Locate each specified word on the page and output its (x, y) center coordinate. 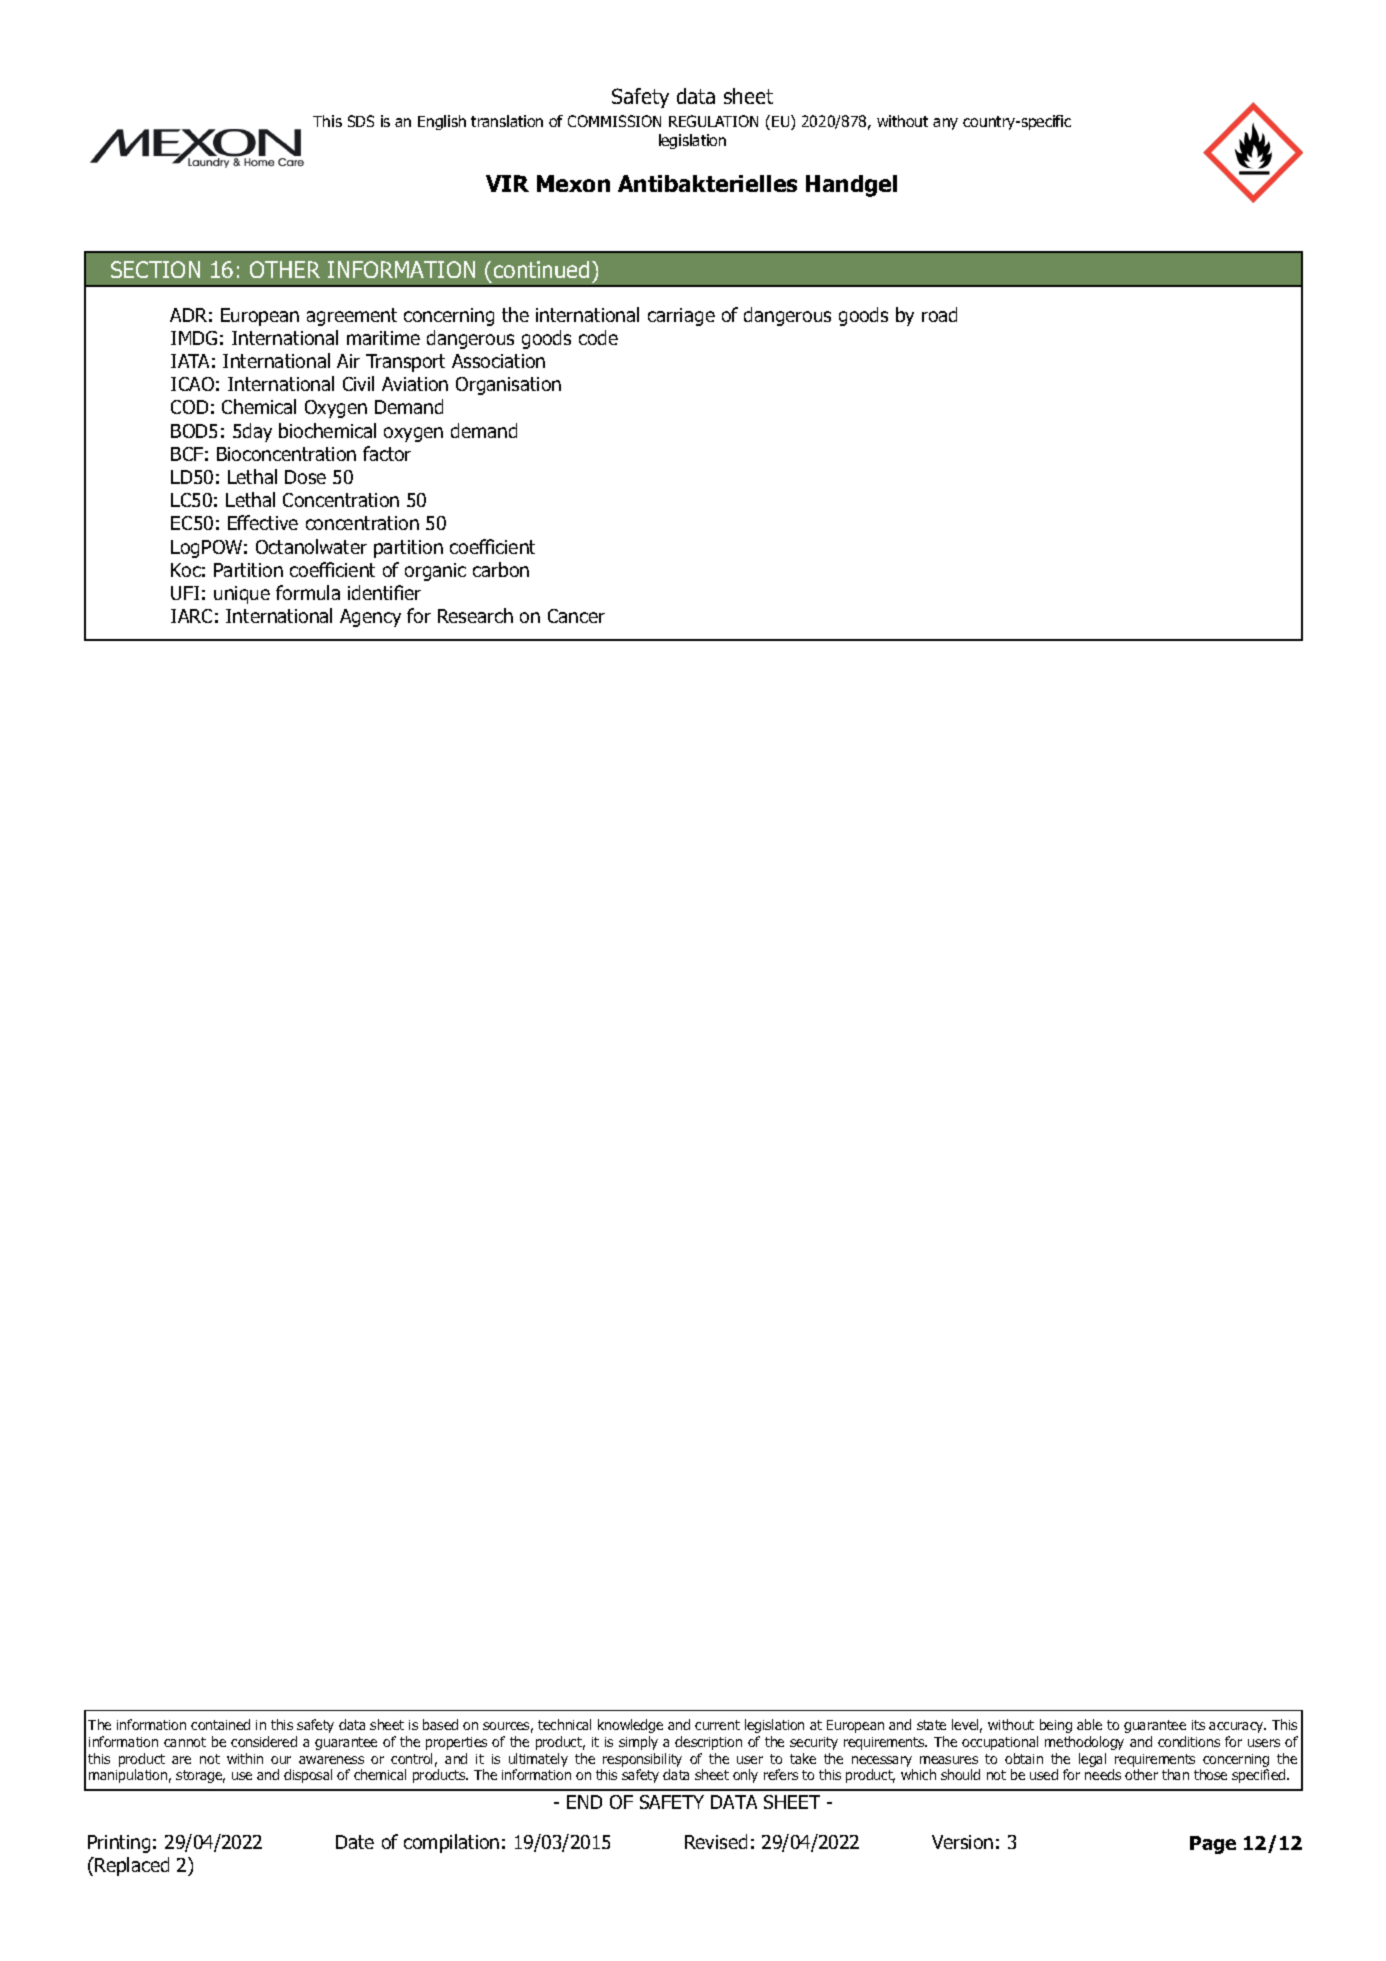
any (945, 124)
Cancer (576, 616)
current (717, 1725)
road (939, 314)
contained (220, 1724)
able (1089, 1724)
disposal (308, 1776)
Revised (716, 1841)
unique (242, 595)
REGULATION (713, 121)
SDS (361, 121)
